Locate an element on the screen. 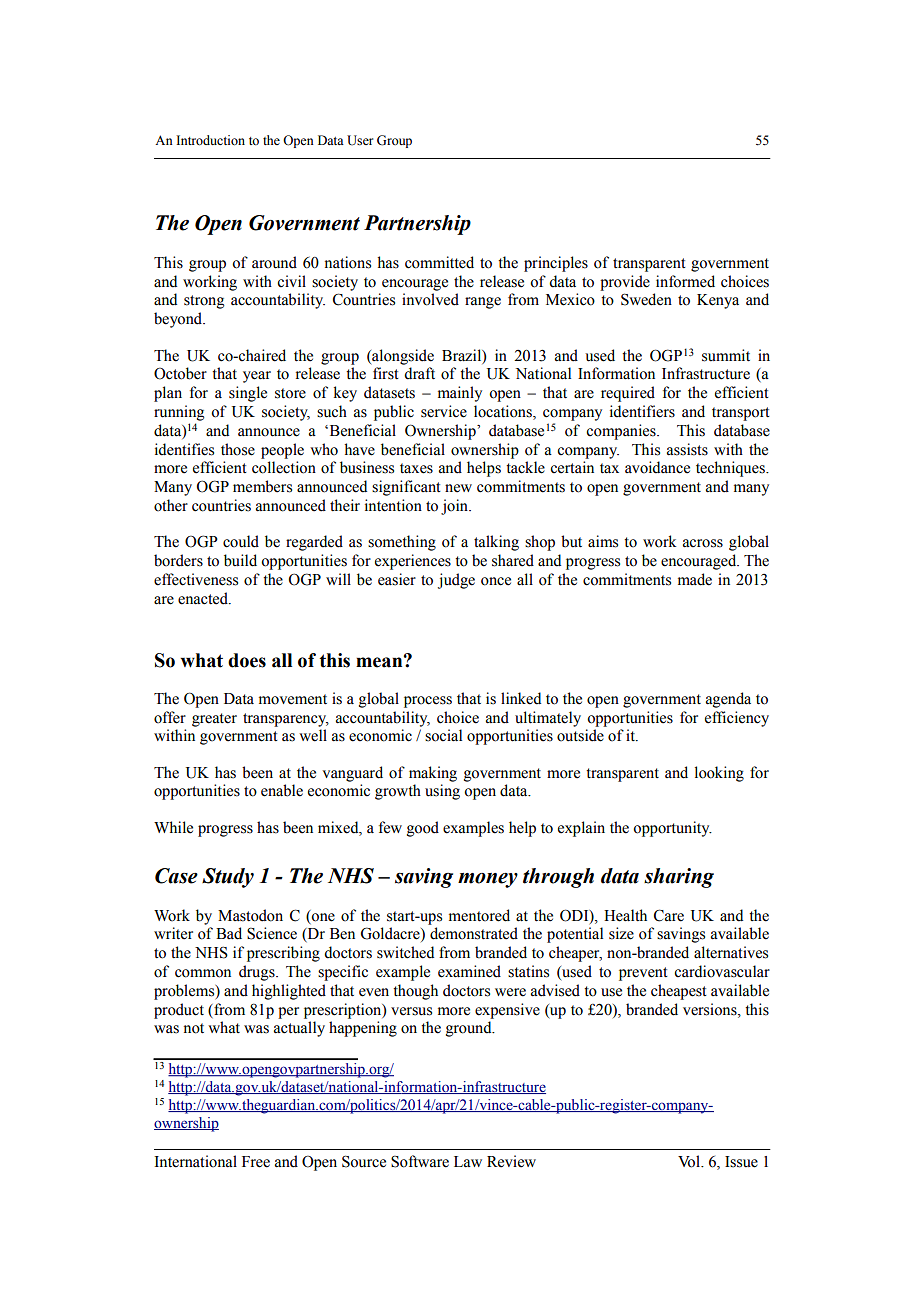  Introduction is located at coordinates (210, 140).
